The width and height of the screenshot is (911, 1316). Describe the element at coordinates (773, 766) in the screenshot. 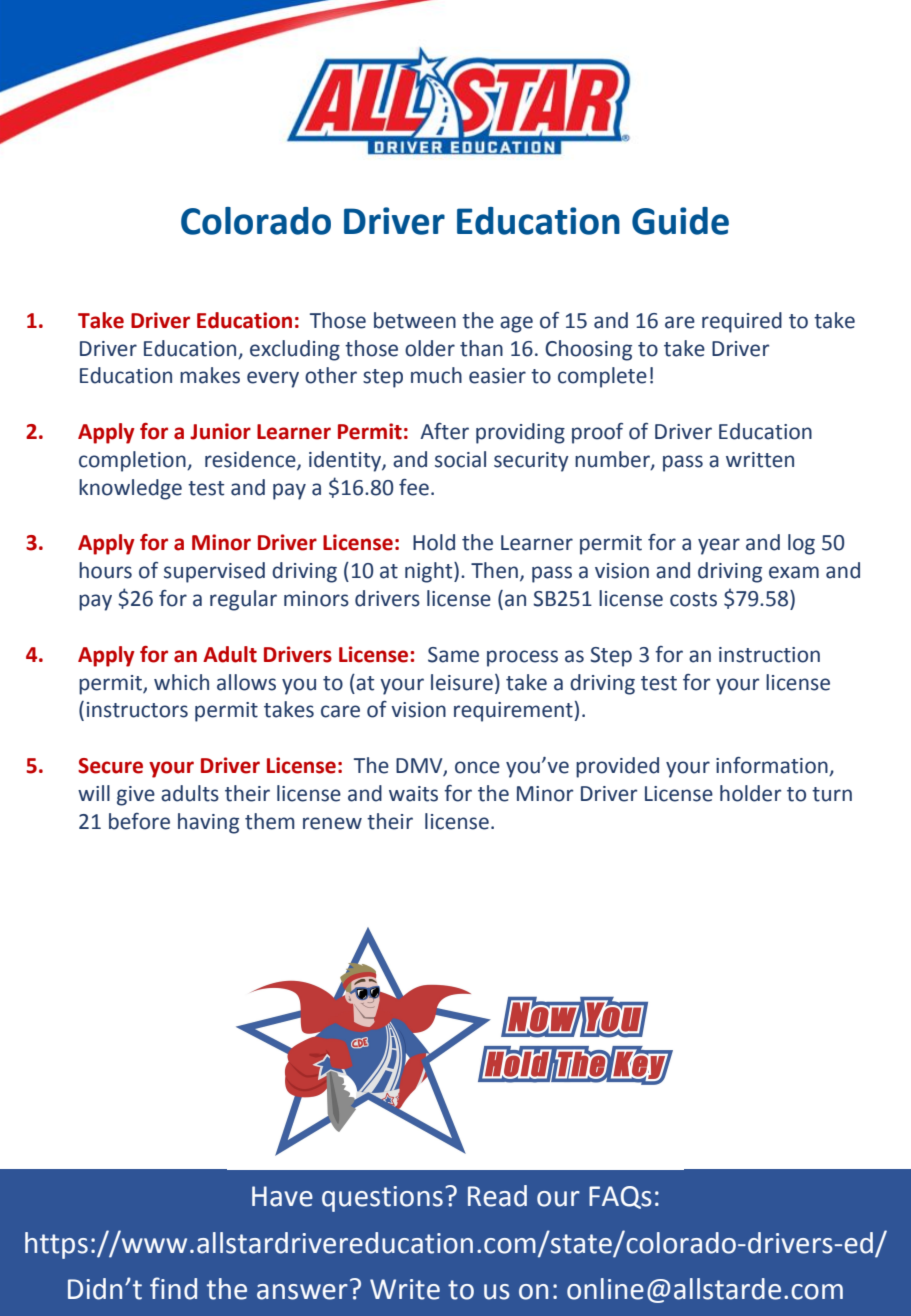

I see `information` at that location.
